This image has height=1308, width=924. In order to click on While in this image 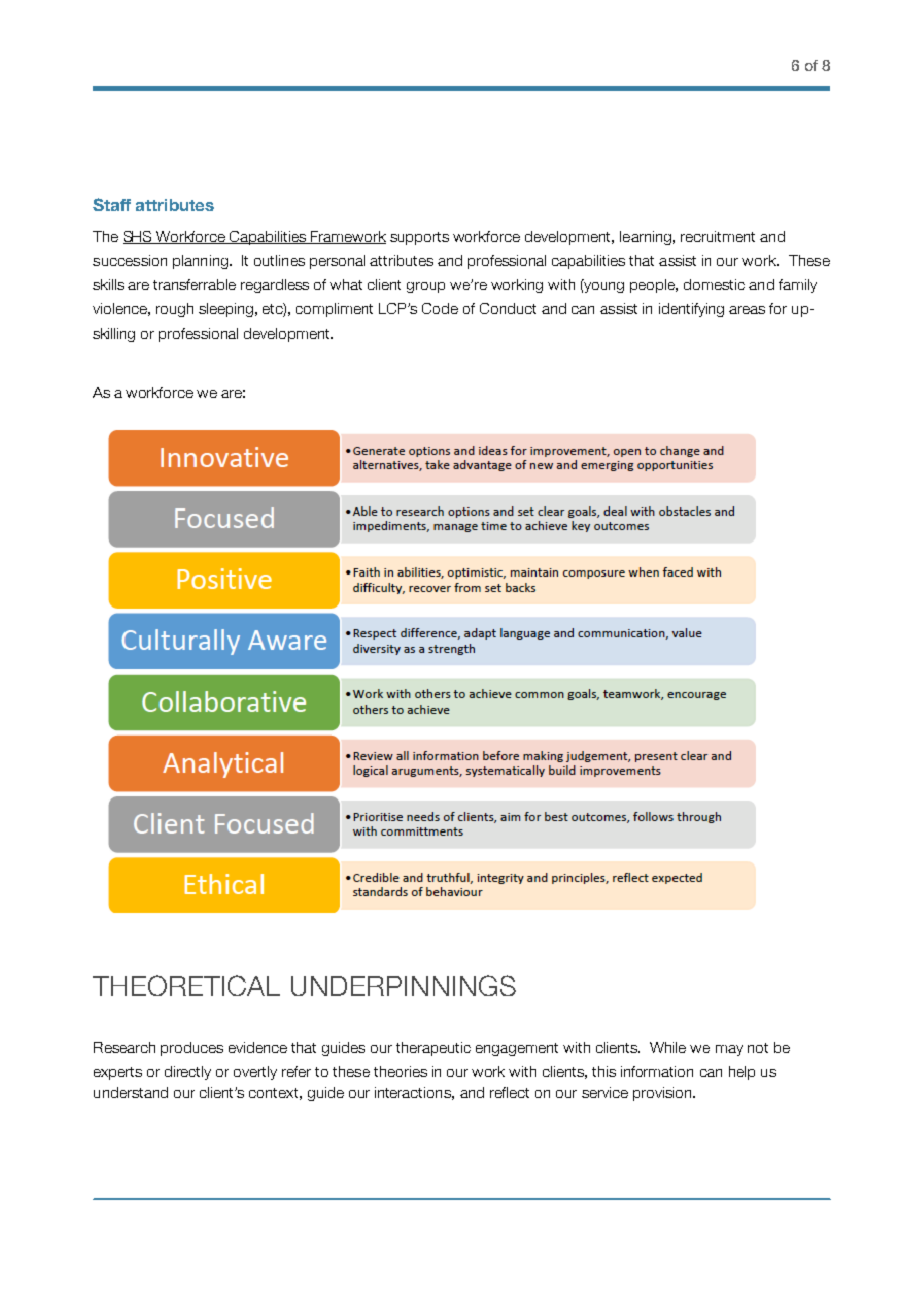, I will do `click(668, 1047)`.
